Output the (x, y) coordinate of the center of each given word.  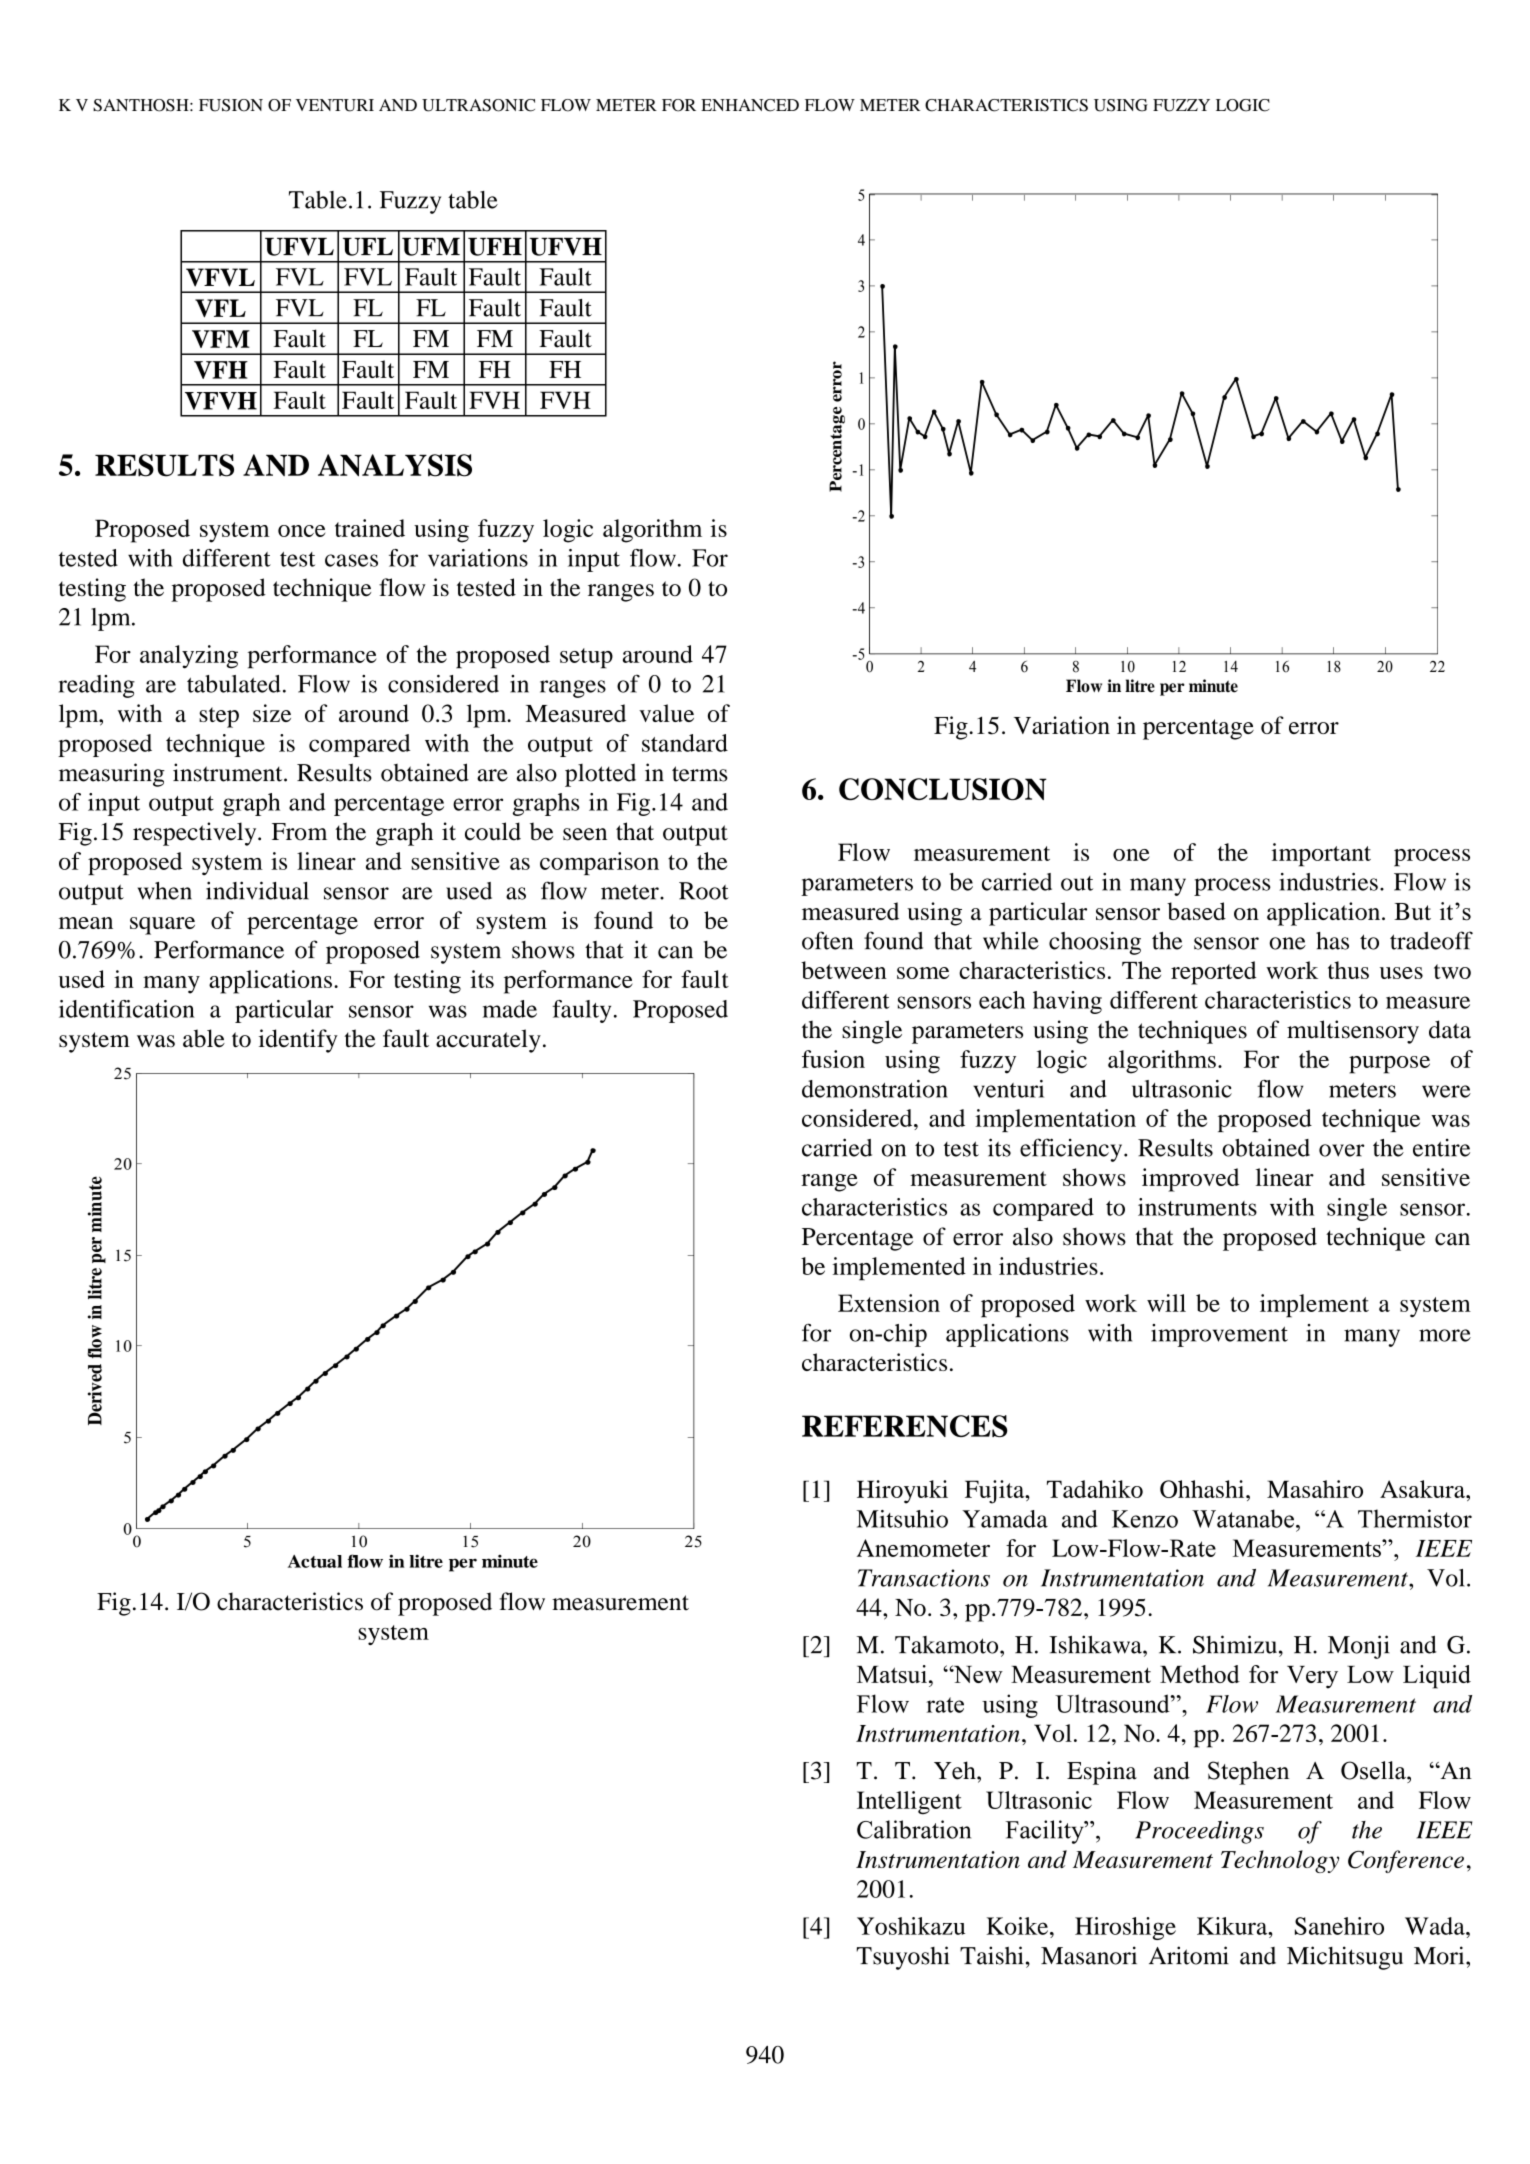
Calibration (914, 1829)
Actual (315, 1561)
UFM (431, 247)
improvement (1219, 1335)
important (1321, 855)
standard (685, 743)
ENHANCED (750, 105)
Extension (889, 1303)
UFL (368, 247)
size (272, 713)
